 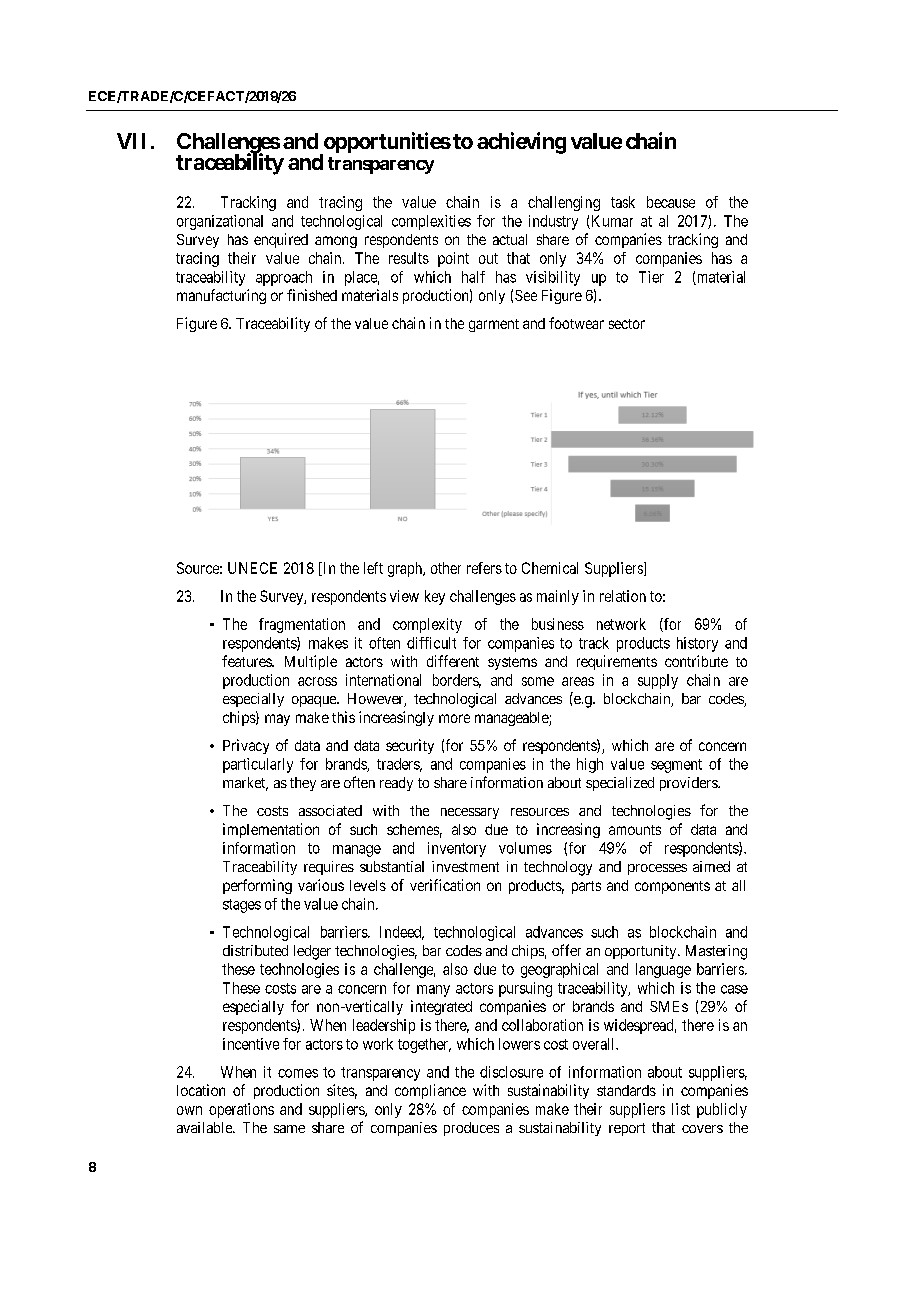 I want to click on complexities, so click(x=431, y=222).
